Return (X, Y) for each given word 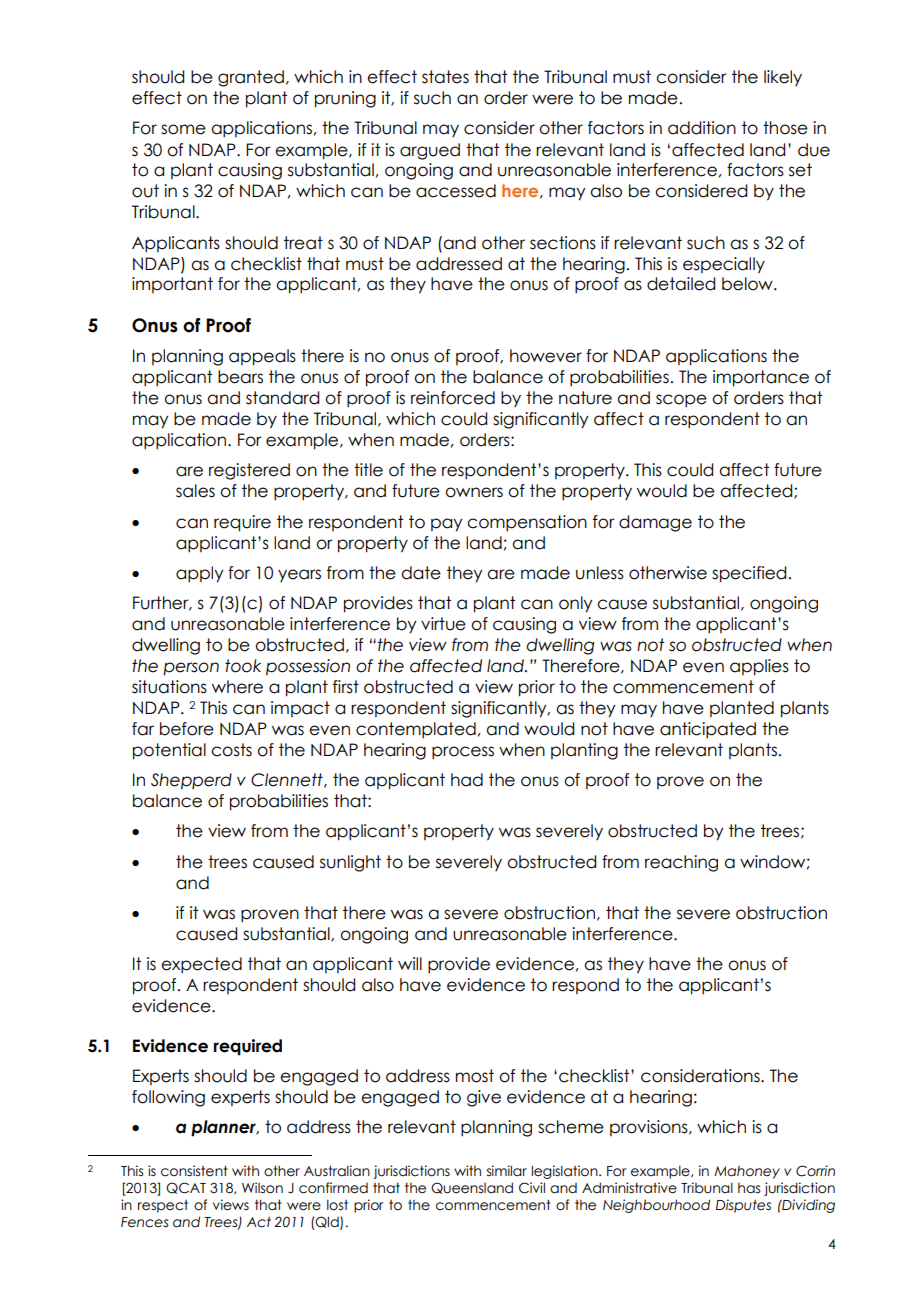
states (445, 77)
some (183, 129)
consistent (194, 1171)
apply (199, 574)
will (410, 963)
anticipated (708, 730)
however (546, 356)
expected (201, 965)
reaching (681, 863)
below (748, 284)
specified (749, 574)
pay (446, 525)
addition (702, 128)
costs (231, 750)
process (463, 753)
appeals (262, 357)
